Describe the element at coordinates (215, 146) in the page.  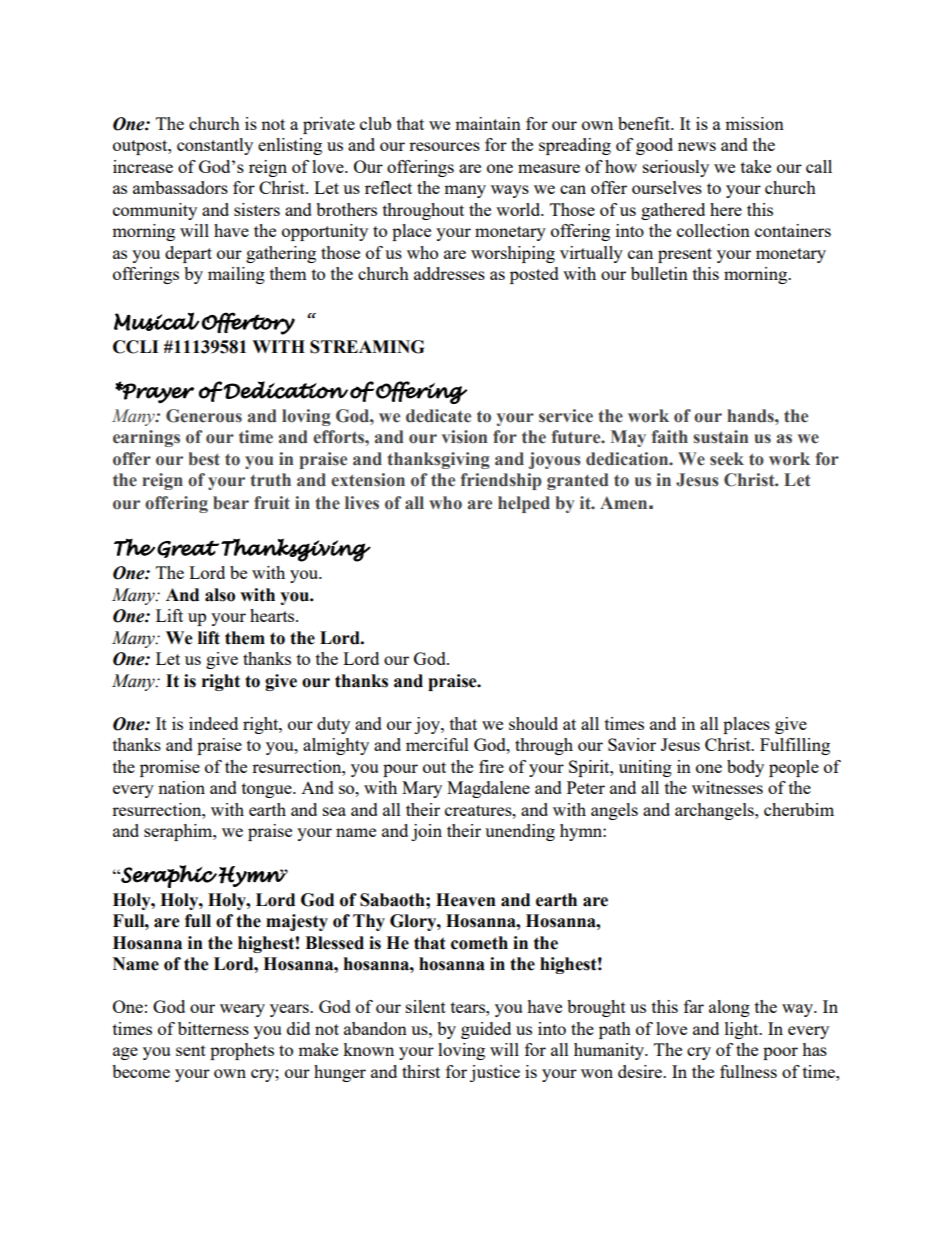
I see `constantly` at that location.
